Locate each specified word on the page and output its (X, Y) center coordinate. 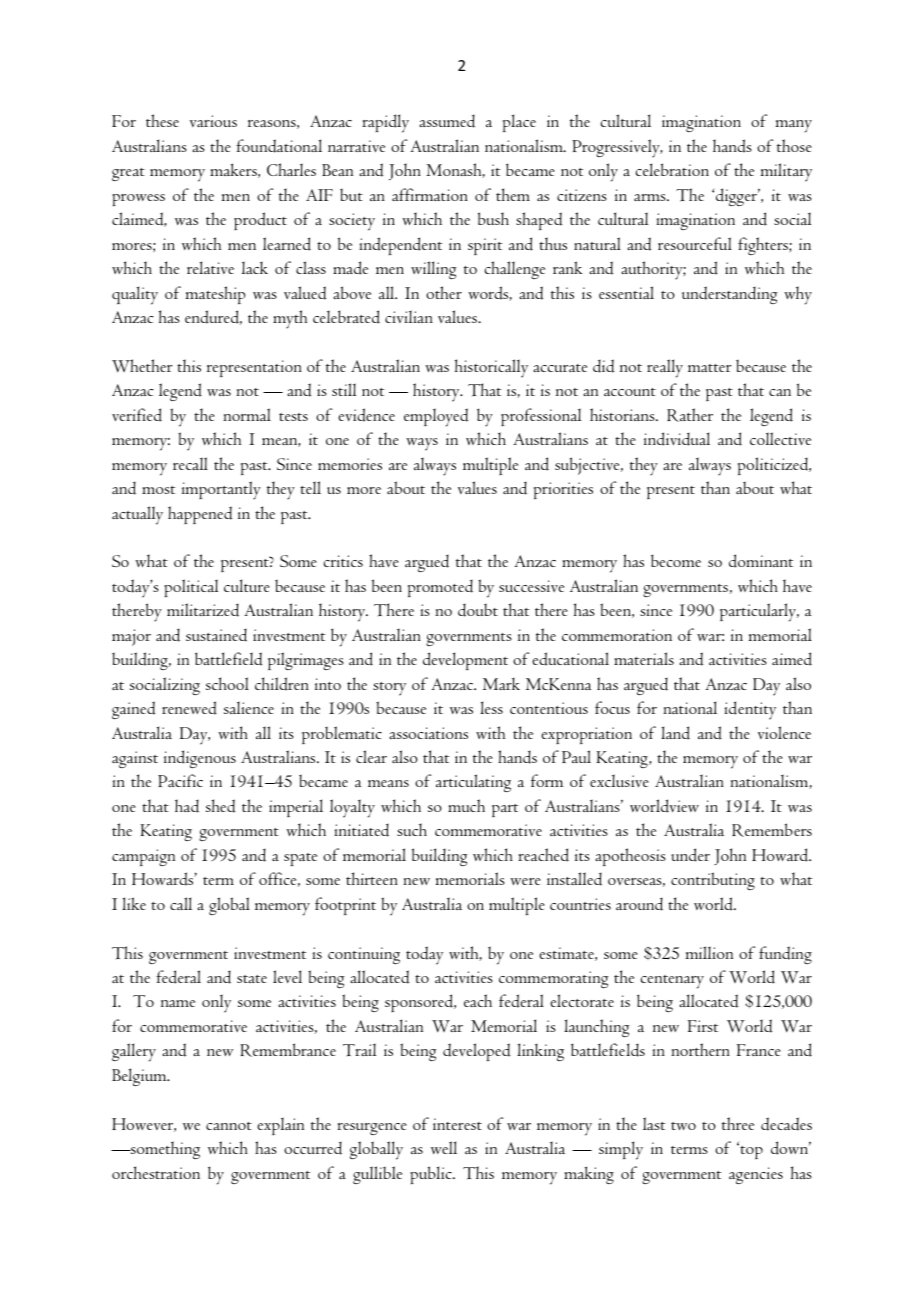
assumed (447, 121)
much (466, 805)
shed (221, 806)
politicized (774, 466)
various (213, 121)
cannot (229, 1126)
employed (436, 417)
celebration (672, 169)
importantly (221, 490)
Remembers (772, 830)
